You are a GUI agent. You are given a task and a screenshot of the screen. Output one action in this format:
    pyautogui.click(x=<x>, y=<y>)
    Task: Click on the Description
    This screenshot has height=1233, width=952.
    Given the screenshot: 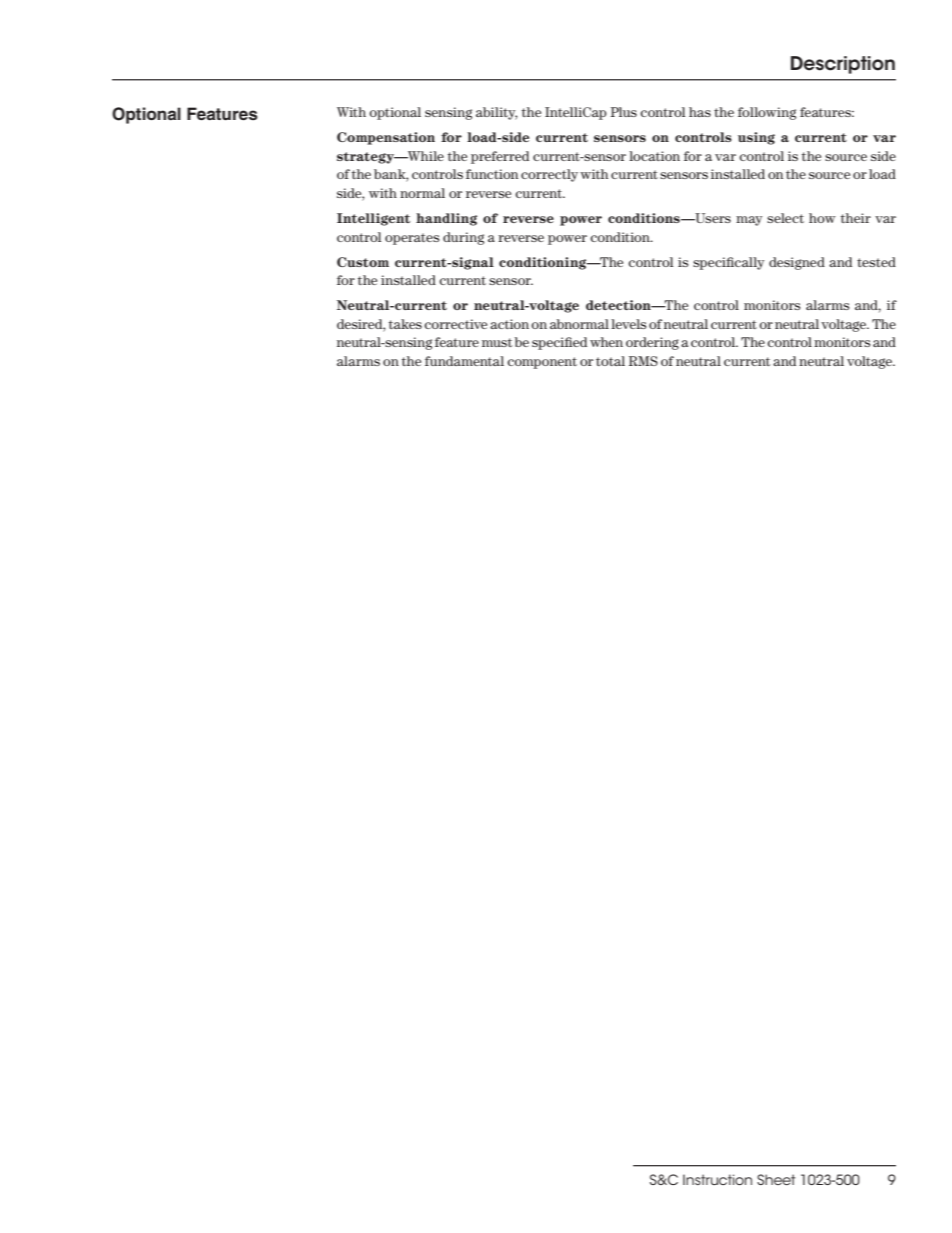 What is the action you would take?
    pyautogui.click(x=843, y=65)
